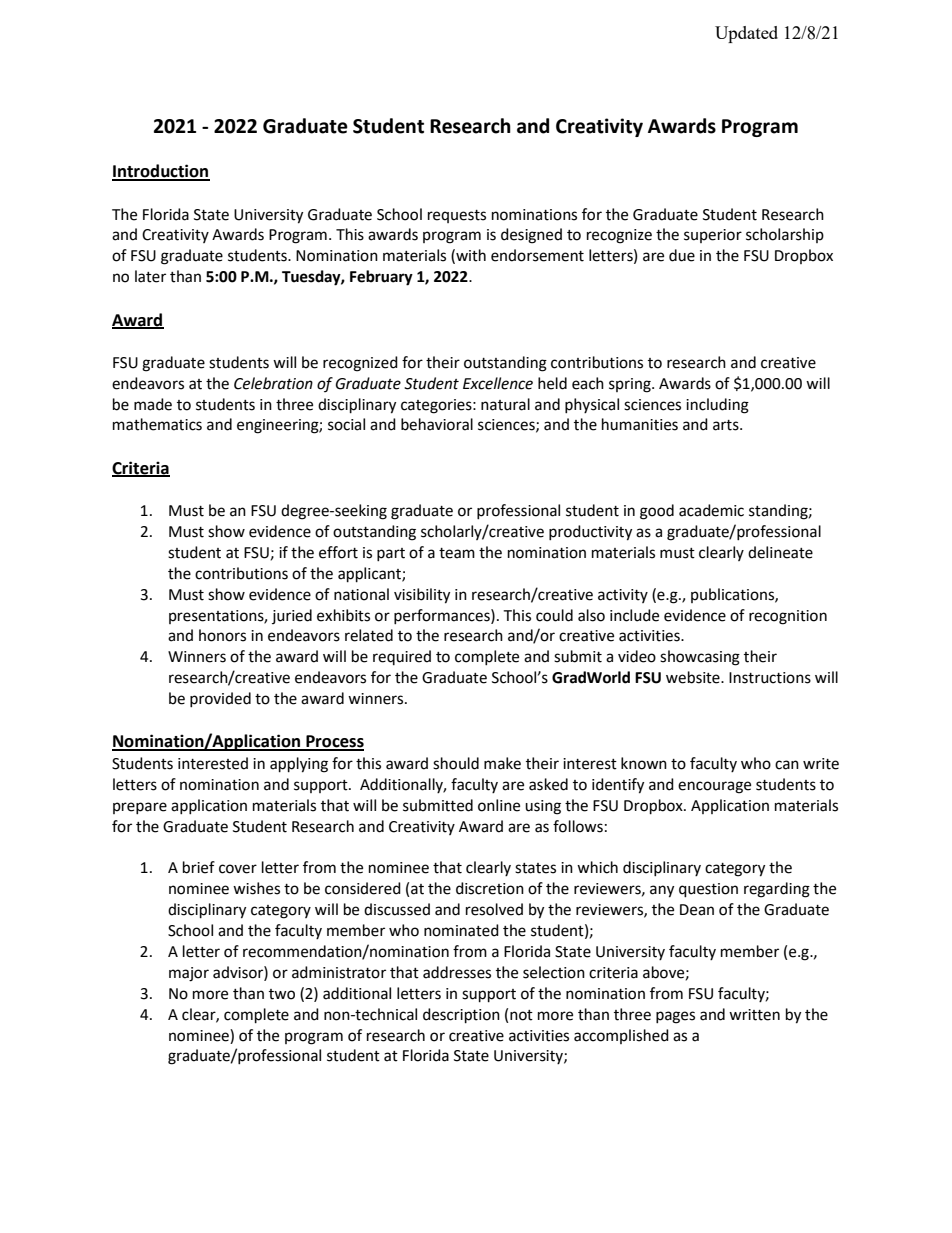 The image size is (952, 1233). Describe the element at coordinates (714, 787) in the screenshot. I see `encourage` at that location.
